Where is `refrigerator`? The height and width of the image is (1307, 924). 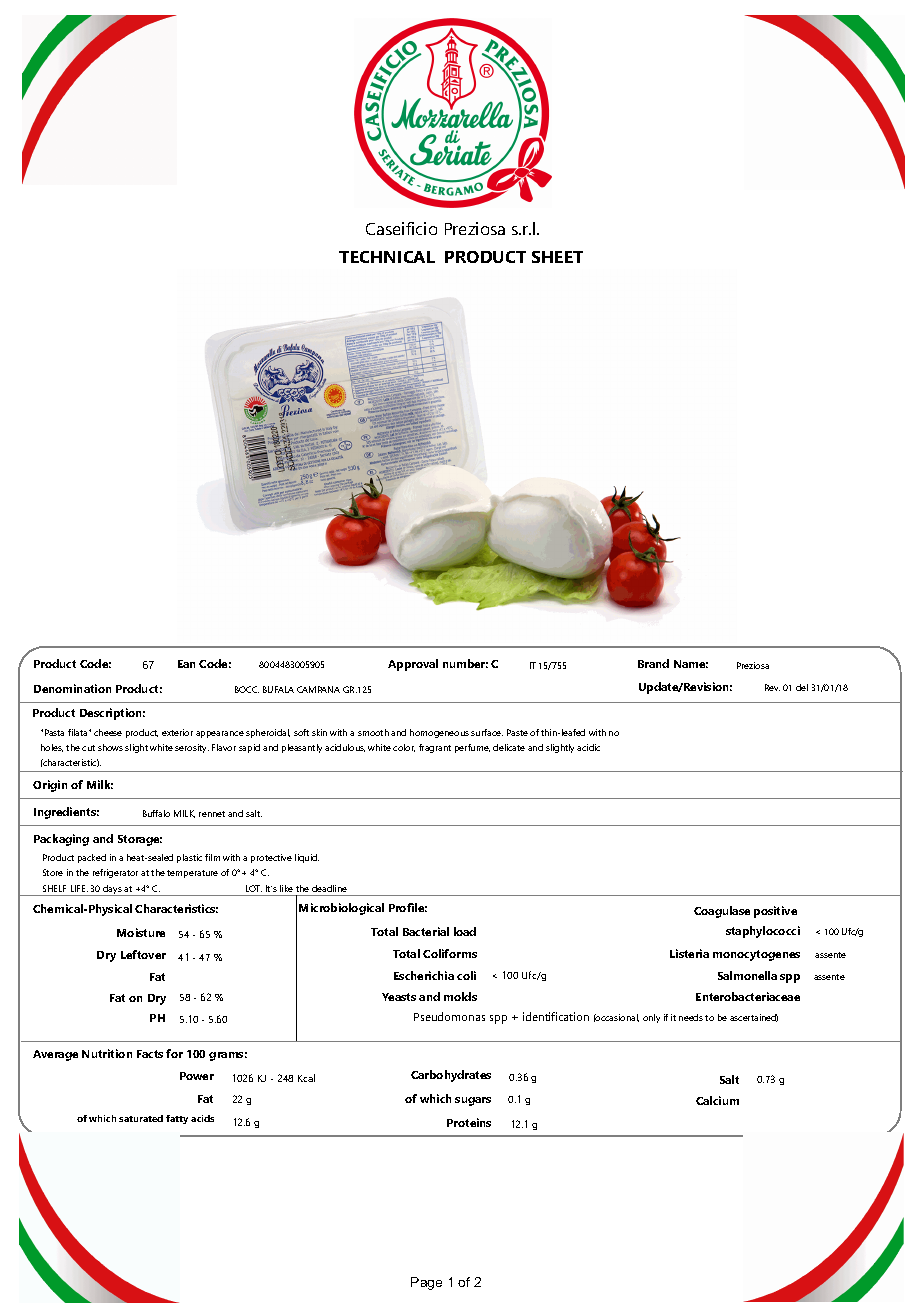 refrigerator is located at coordinates (115, 873).
